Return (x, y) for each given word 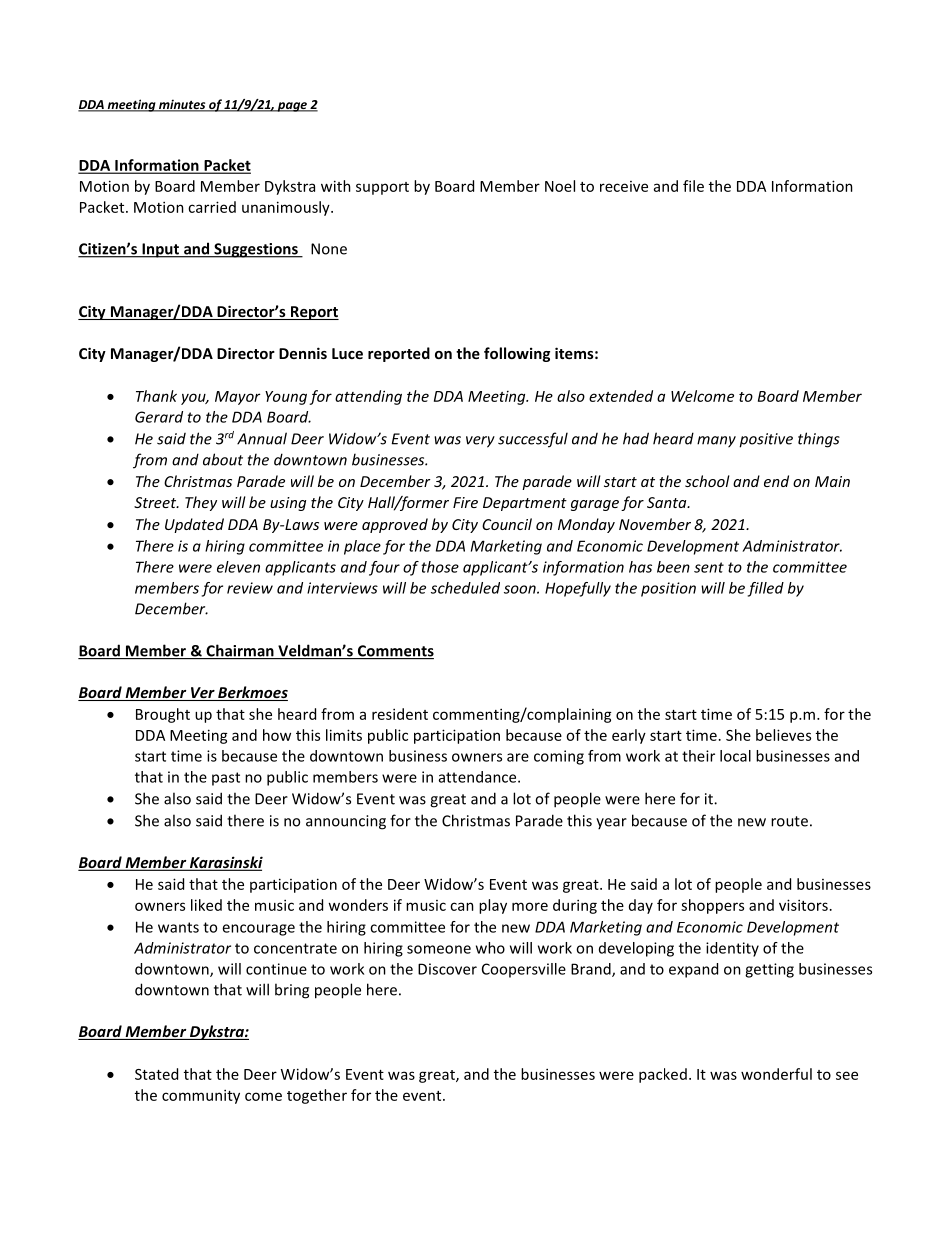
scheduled (465, 588)
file (693, 186)
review (250, 588)
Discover (447, 969)
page (292, 107)
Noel (560, 186)
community (201, 1096)
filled (766, 589)
